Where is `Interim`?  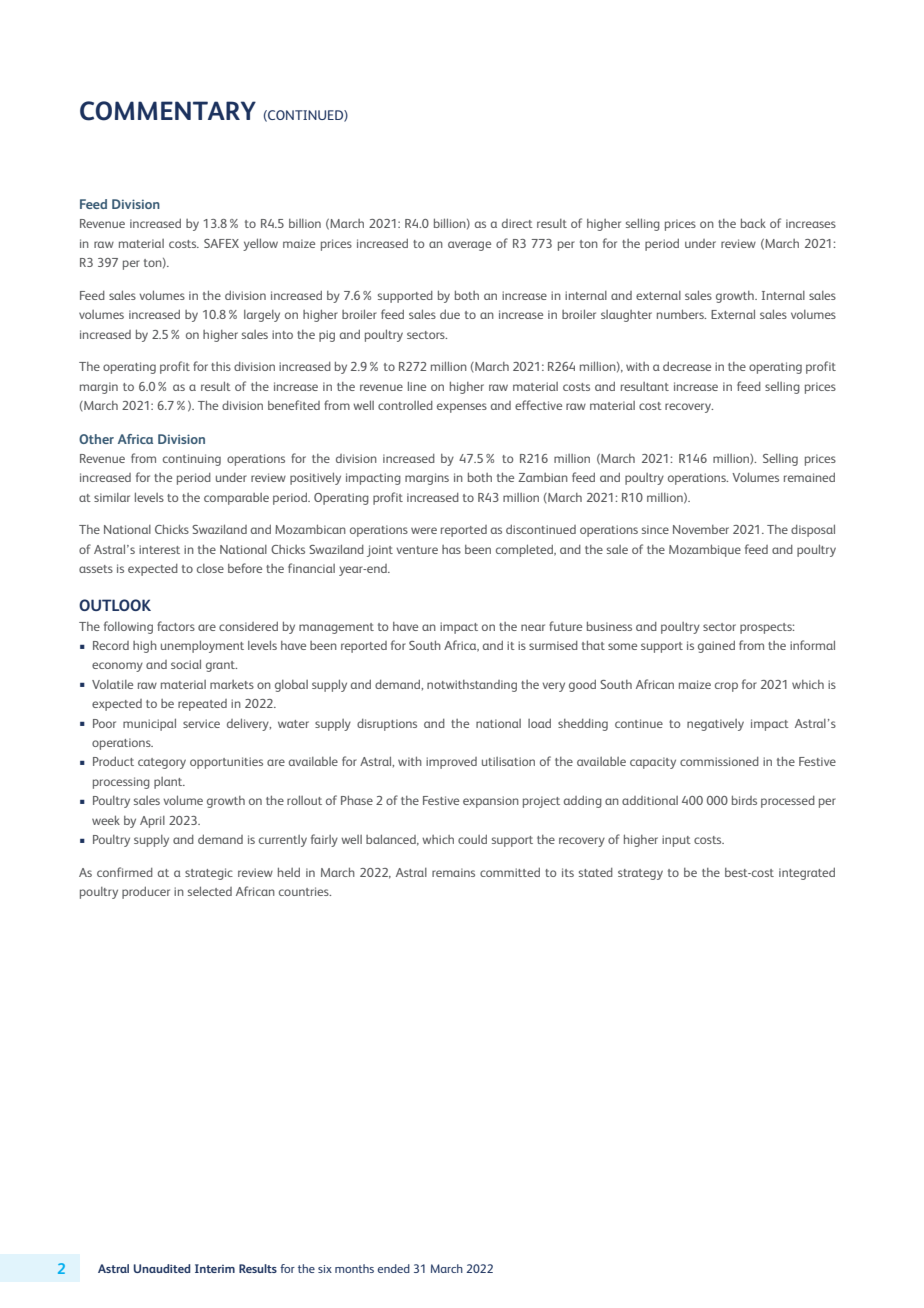
Interim is located at coordinates (215, 1268).
